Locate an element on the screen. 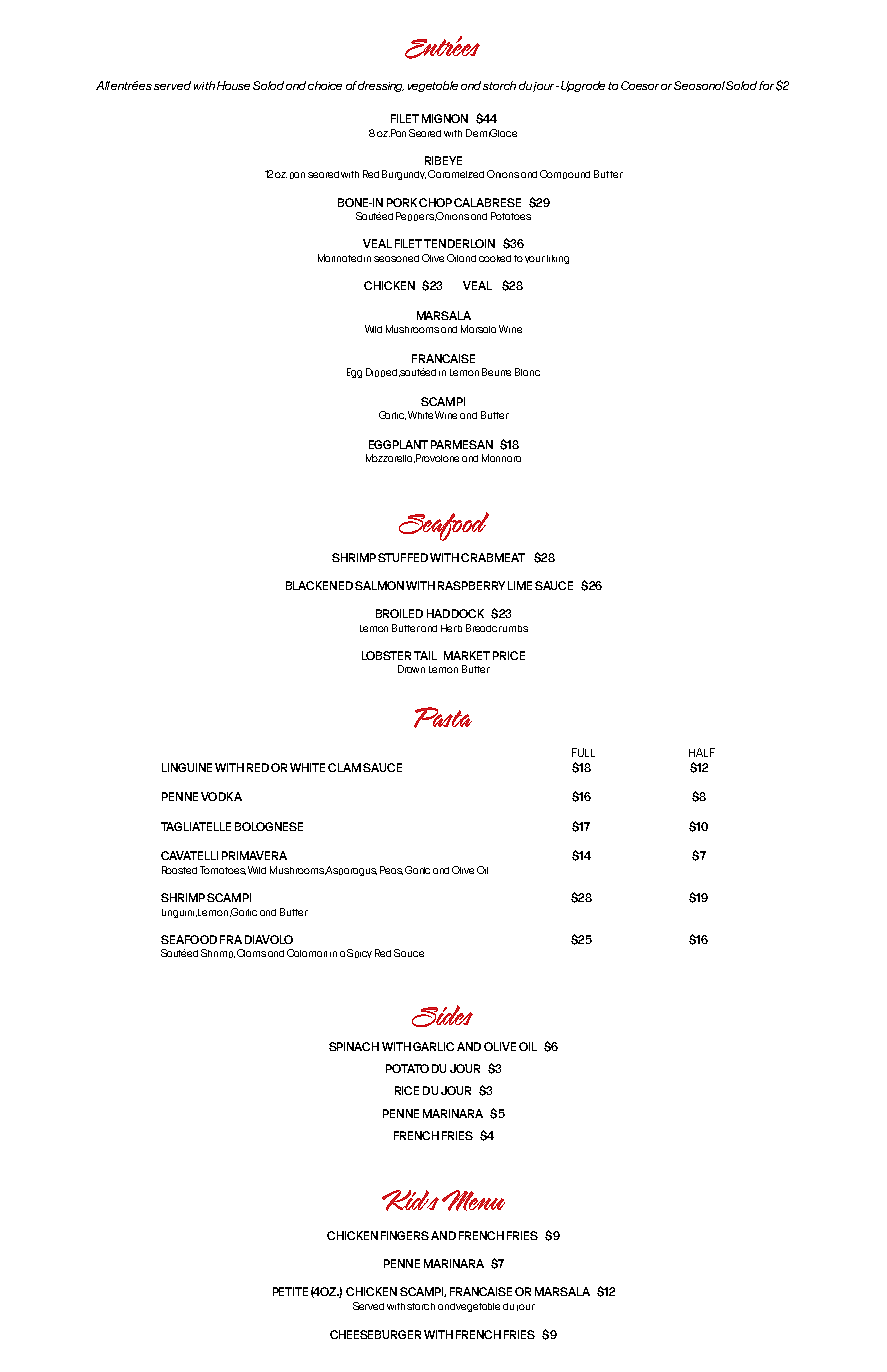 This screenshot has height=1372, width=887. FINGERS is located at coordinates (405, 1235).
